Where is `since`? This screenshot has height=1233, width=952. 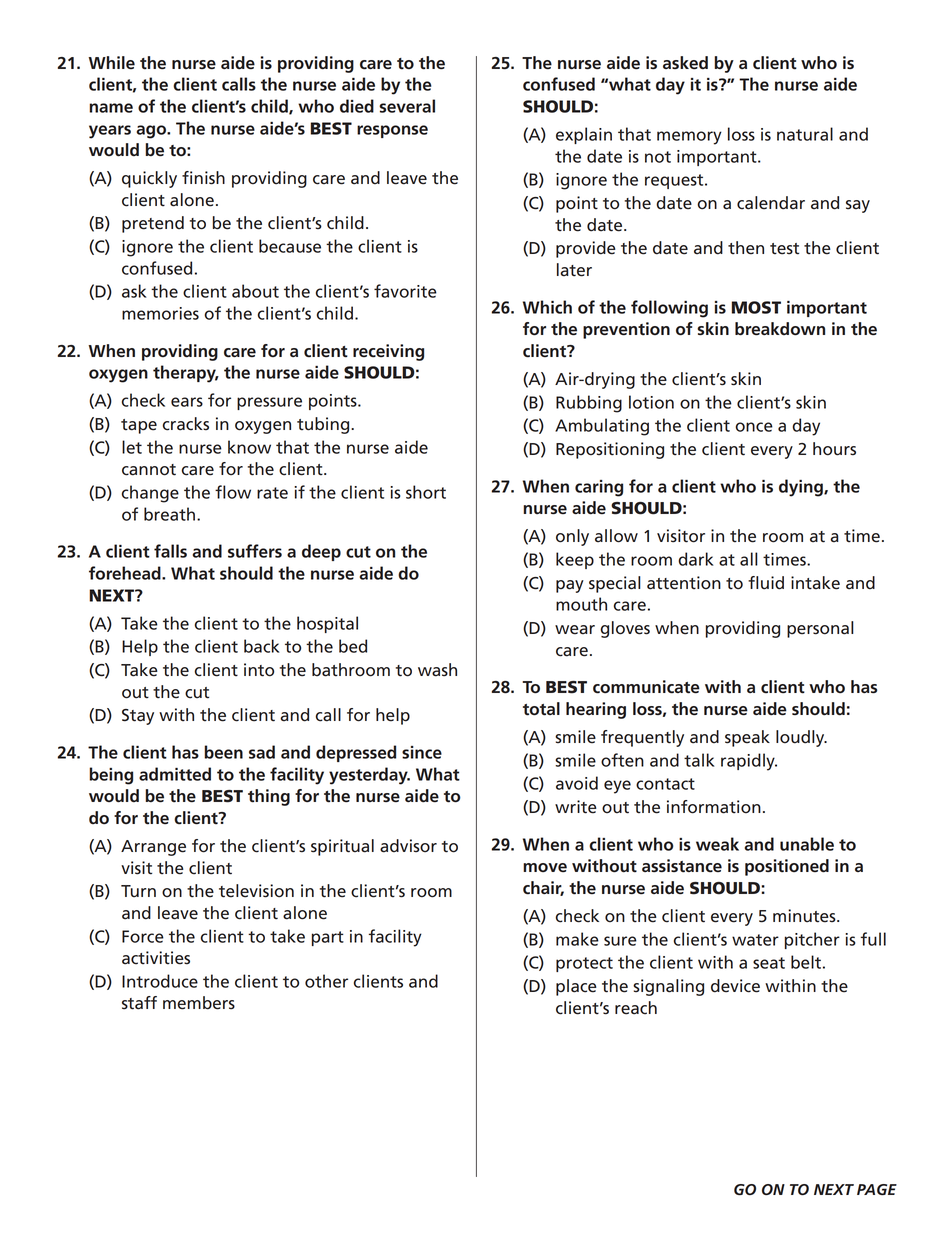 since is located at coordinates (422, 752).
